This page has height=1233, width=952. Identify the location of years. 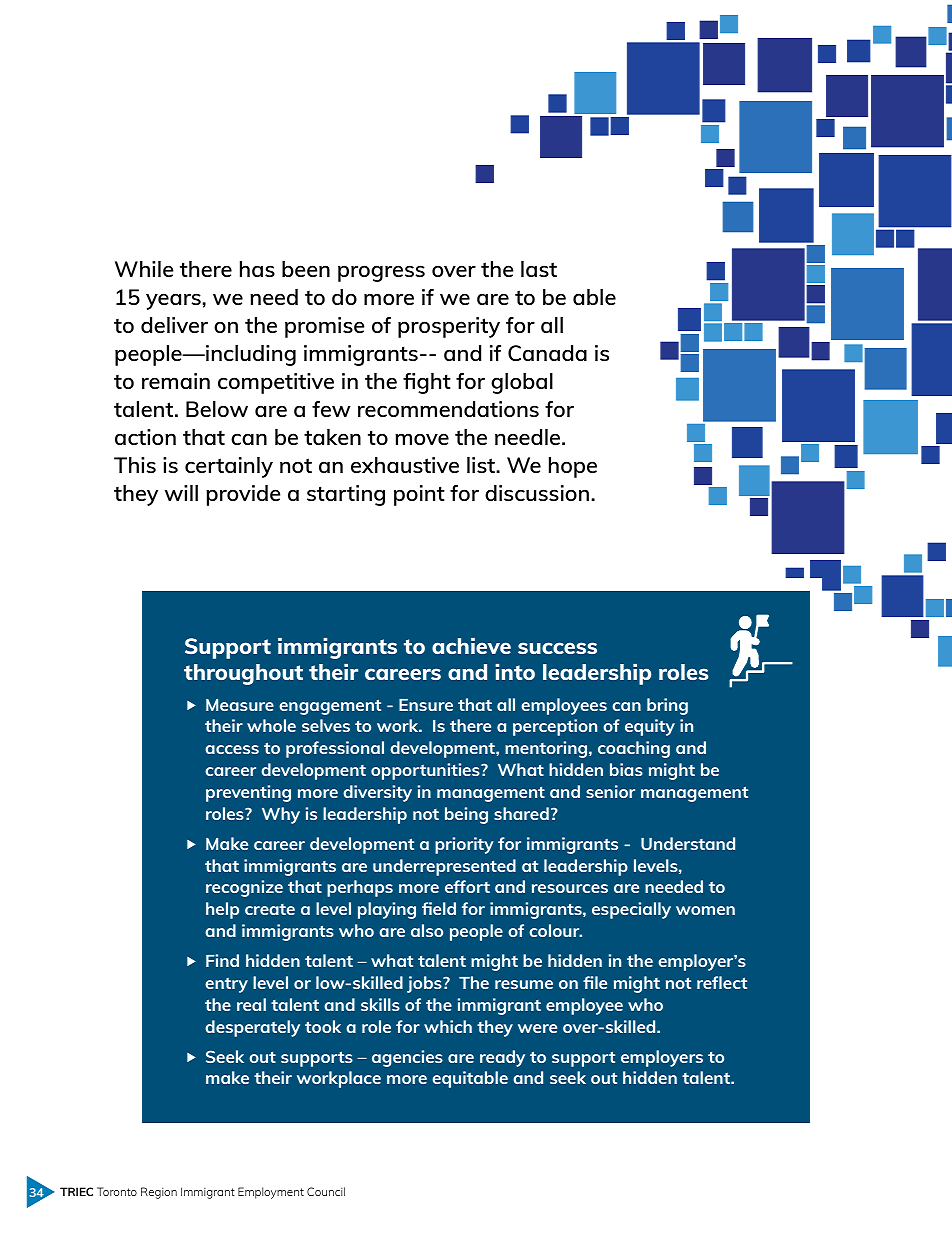
(174, 301).
